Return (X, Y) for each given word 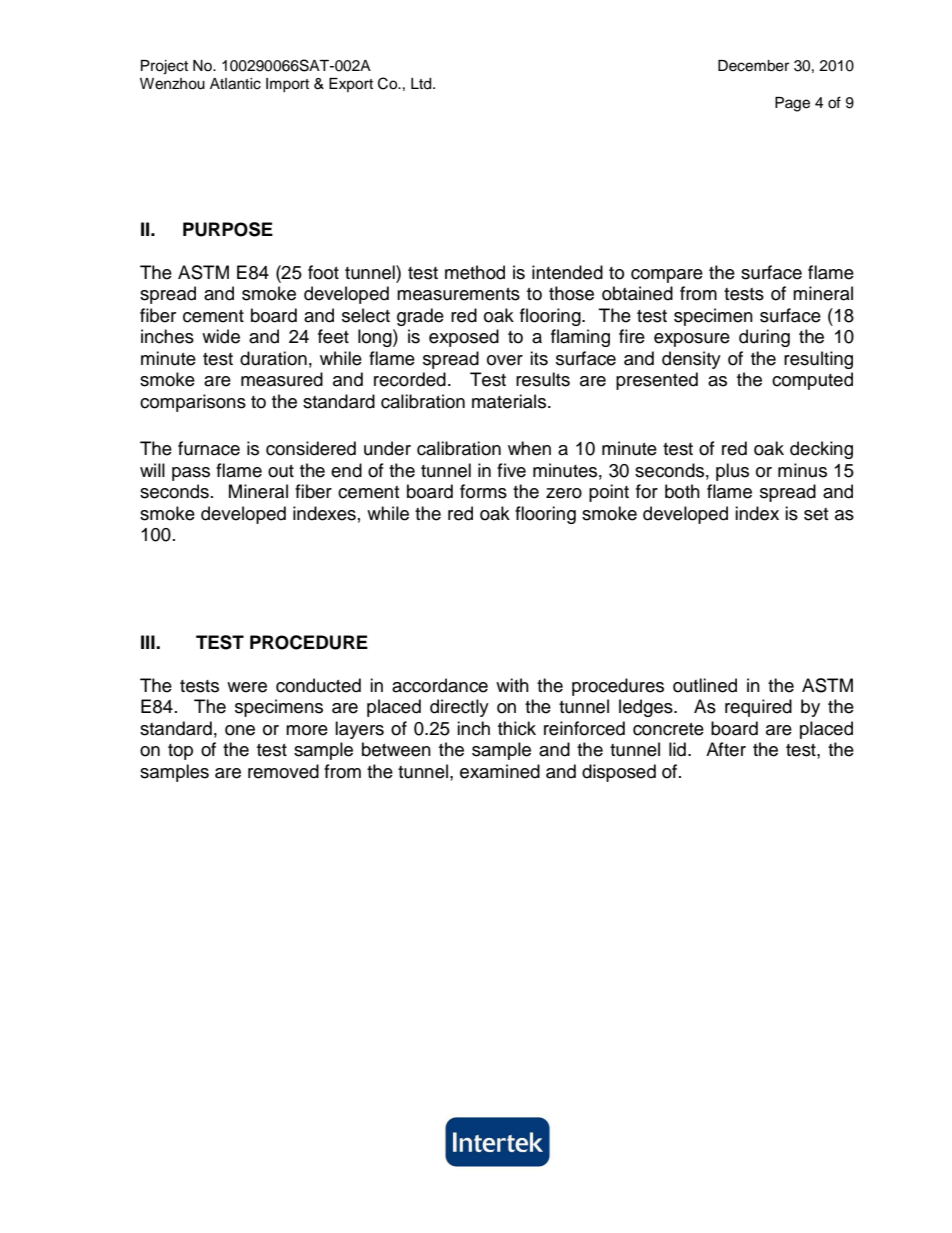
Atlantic (235, 84)
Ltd (422, 84)
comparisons (193, 403)
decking (821, 450)
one (240, 730)
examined (500, 771)
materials (510, 401)
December (753, 66)
